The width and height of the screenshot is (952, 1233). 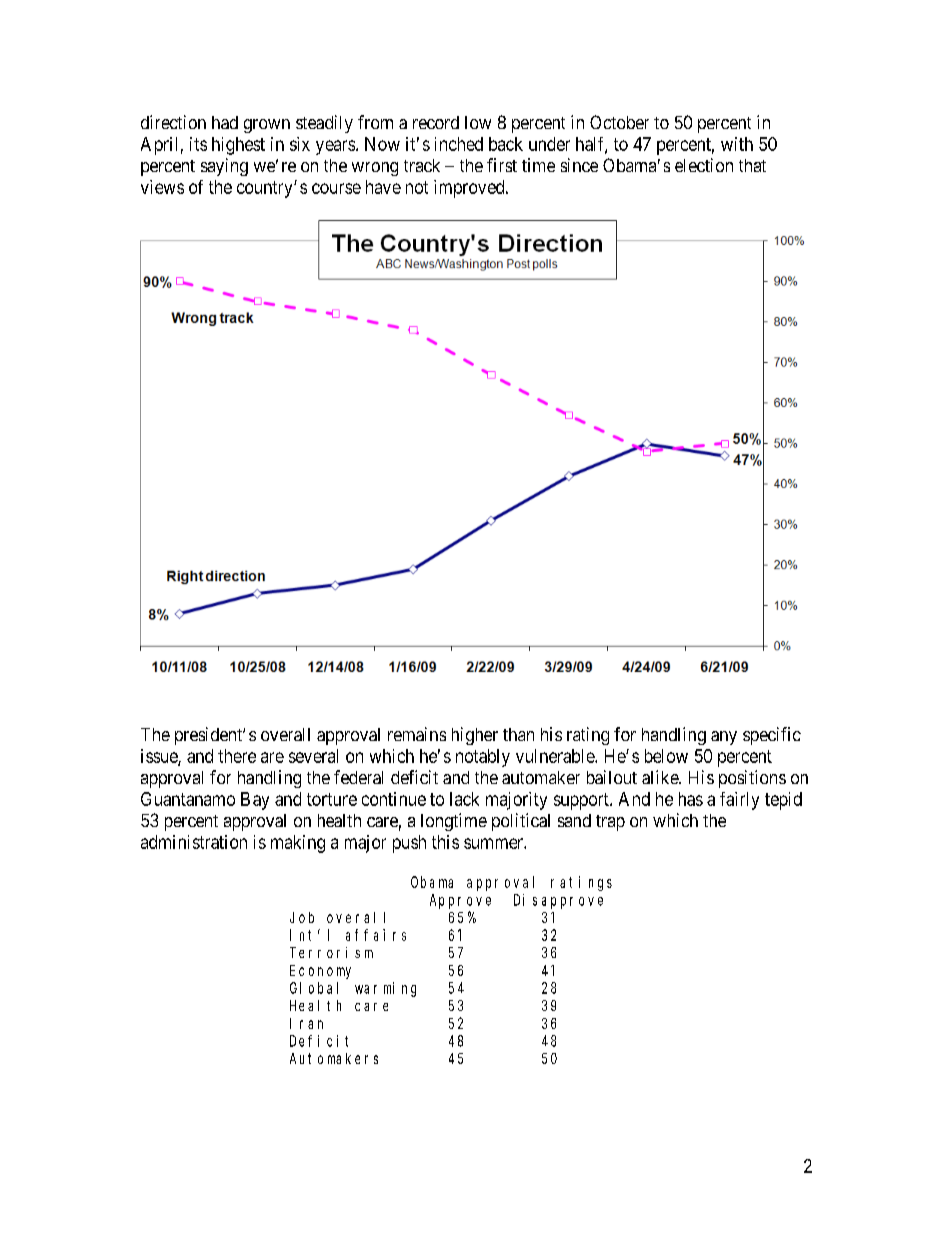 What do you see at coordinates (238, 146) in the screenshot?
I see `highest` at bounding box center [238, 146].
